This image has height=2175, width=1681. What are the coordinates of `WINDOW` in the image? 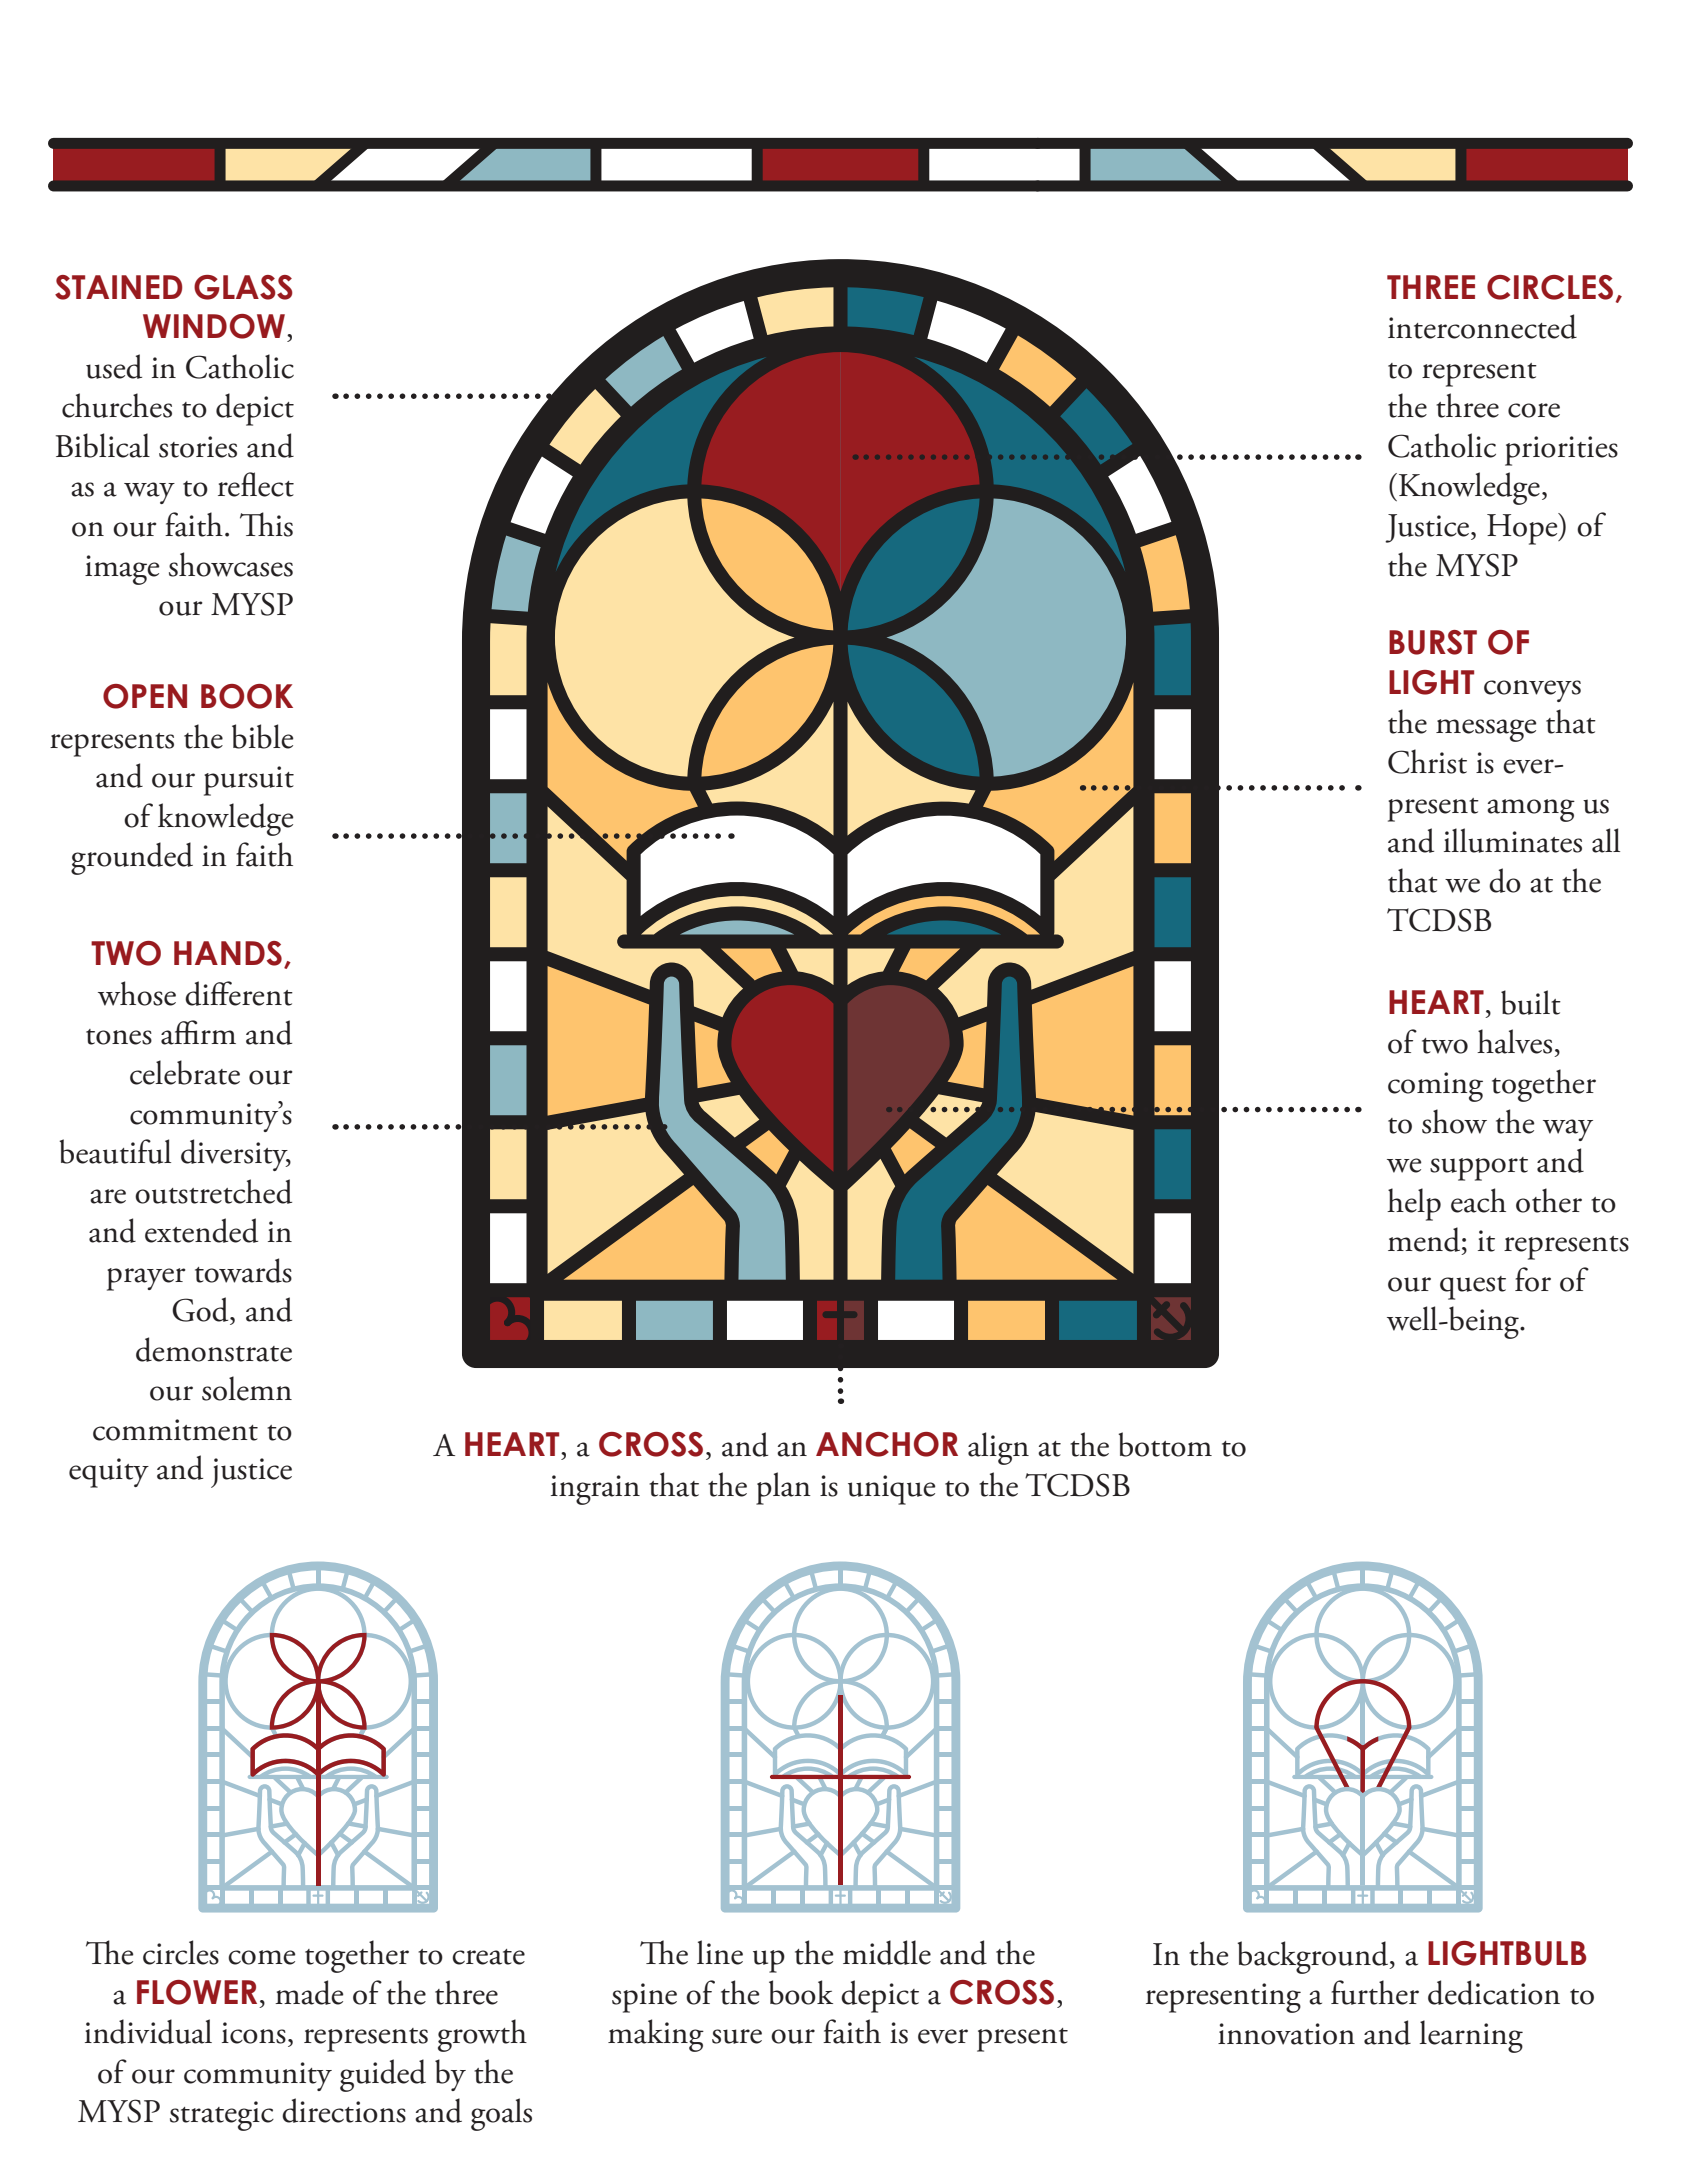 It's located at (214, 326).
